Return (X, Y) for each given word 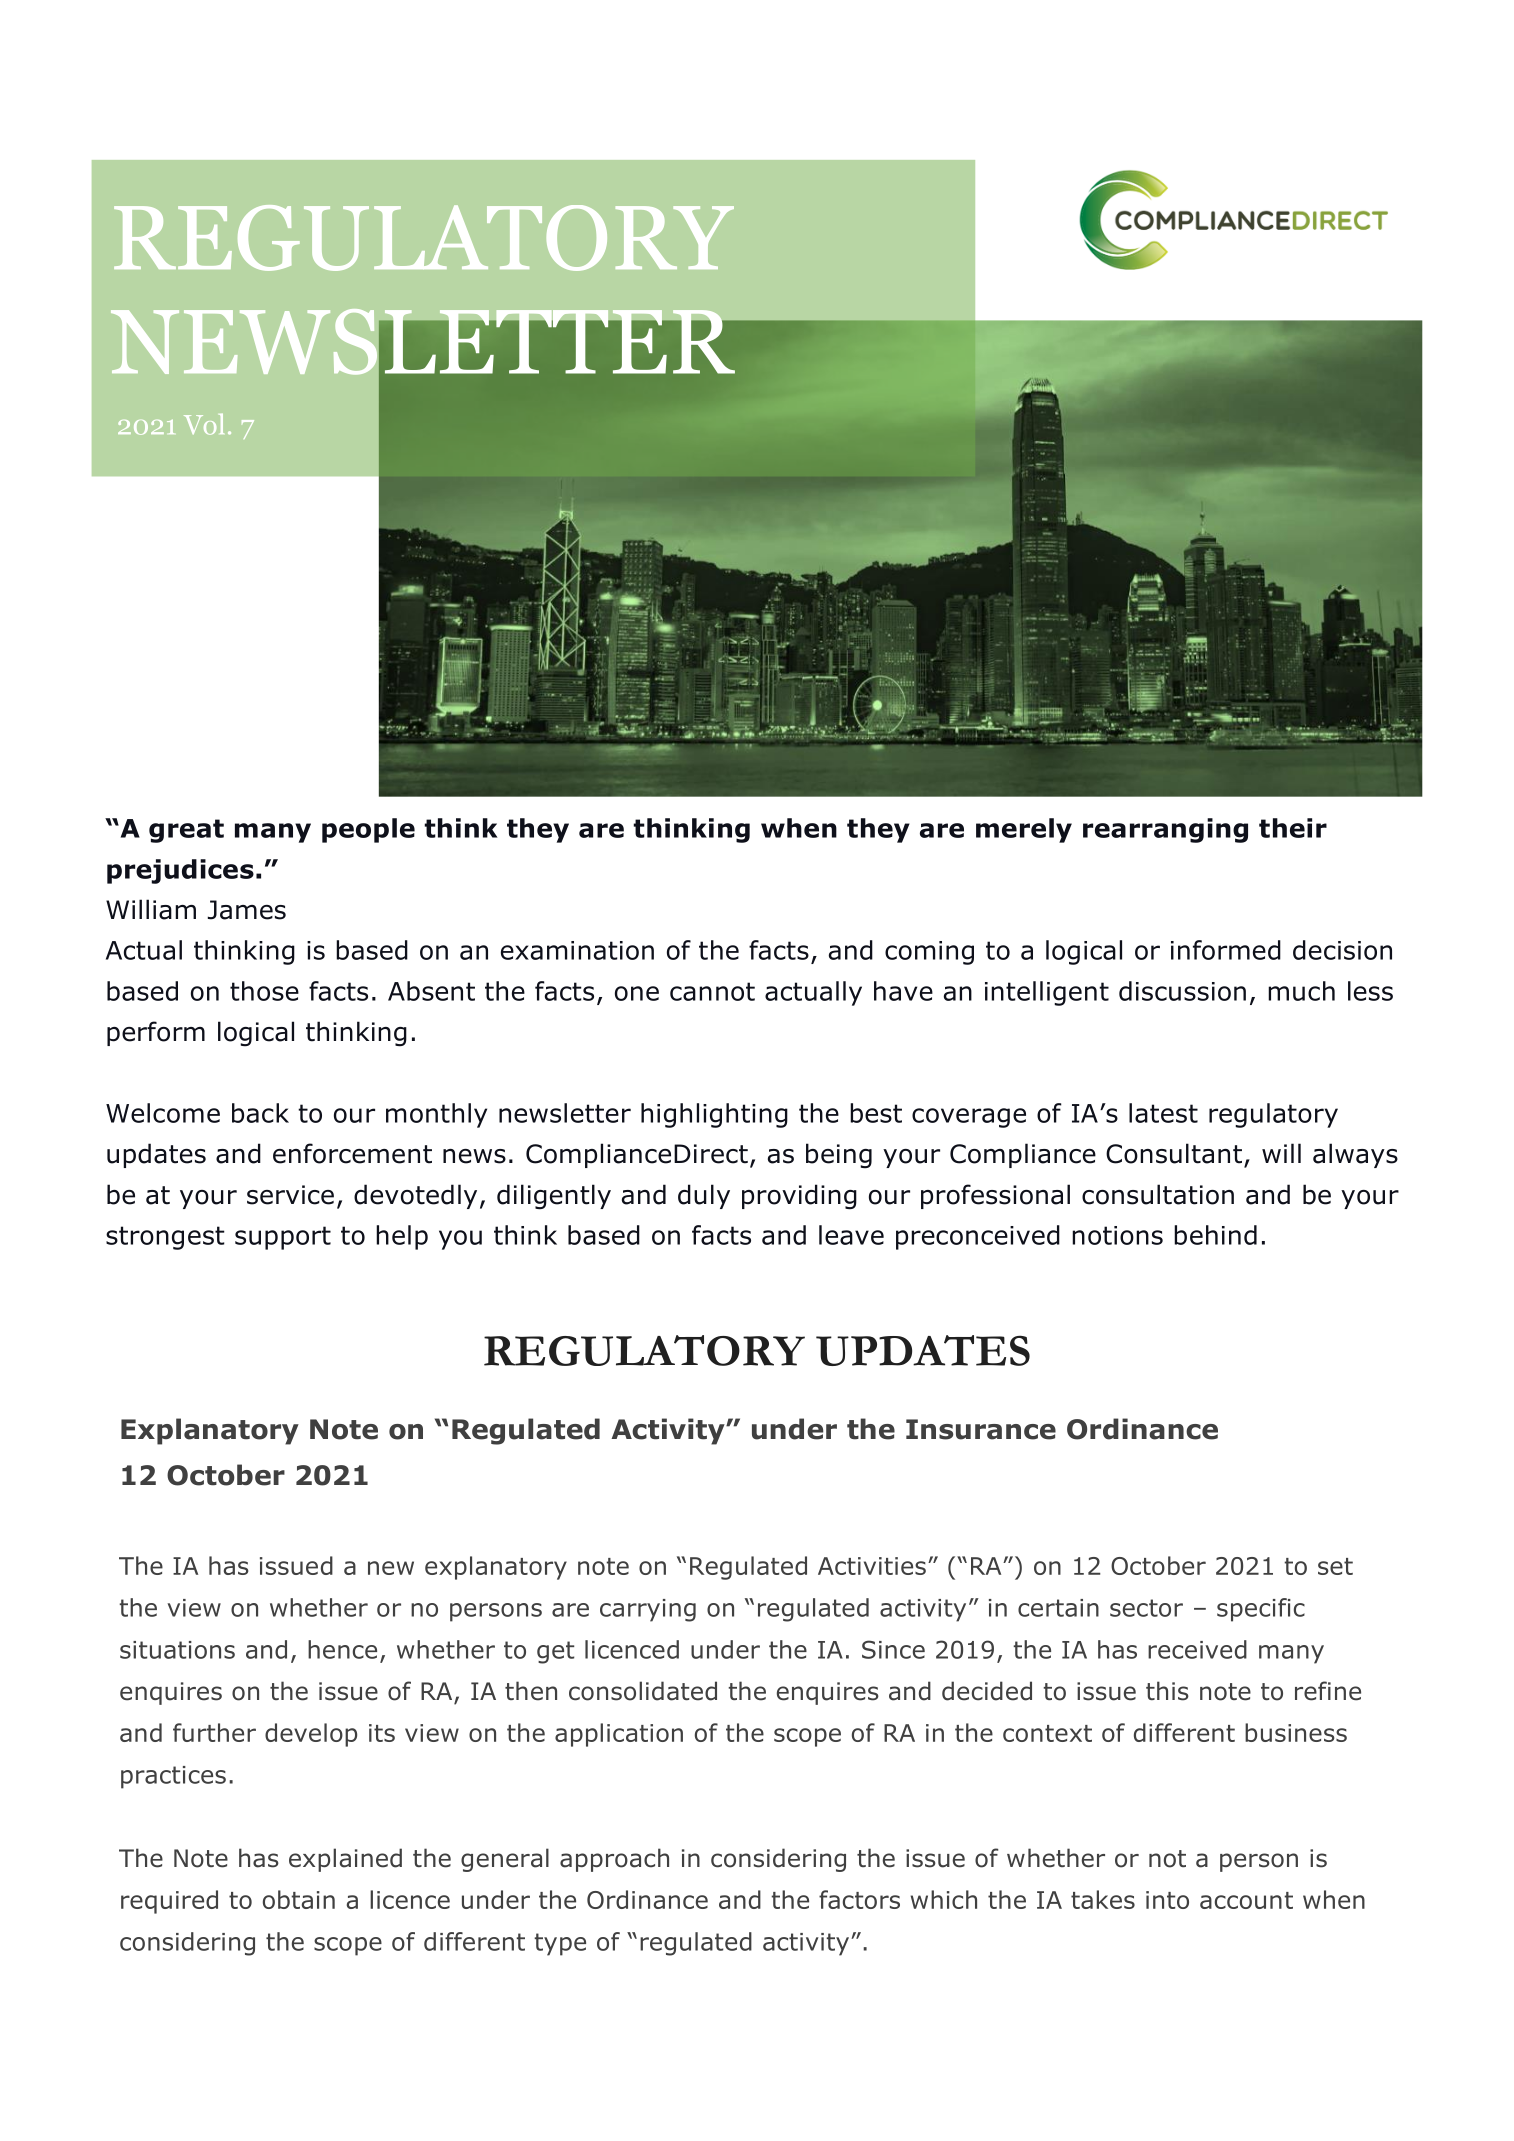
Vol (204, 424)
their (1293, 828)
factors (859, 1899)
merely (1024, 830)
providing (799, 1197)
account (1246, 1900)
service (290, 1195)
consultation (1158, 1194)
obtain (299, 1899)
